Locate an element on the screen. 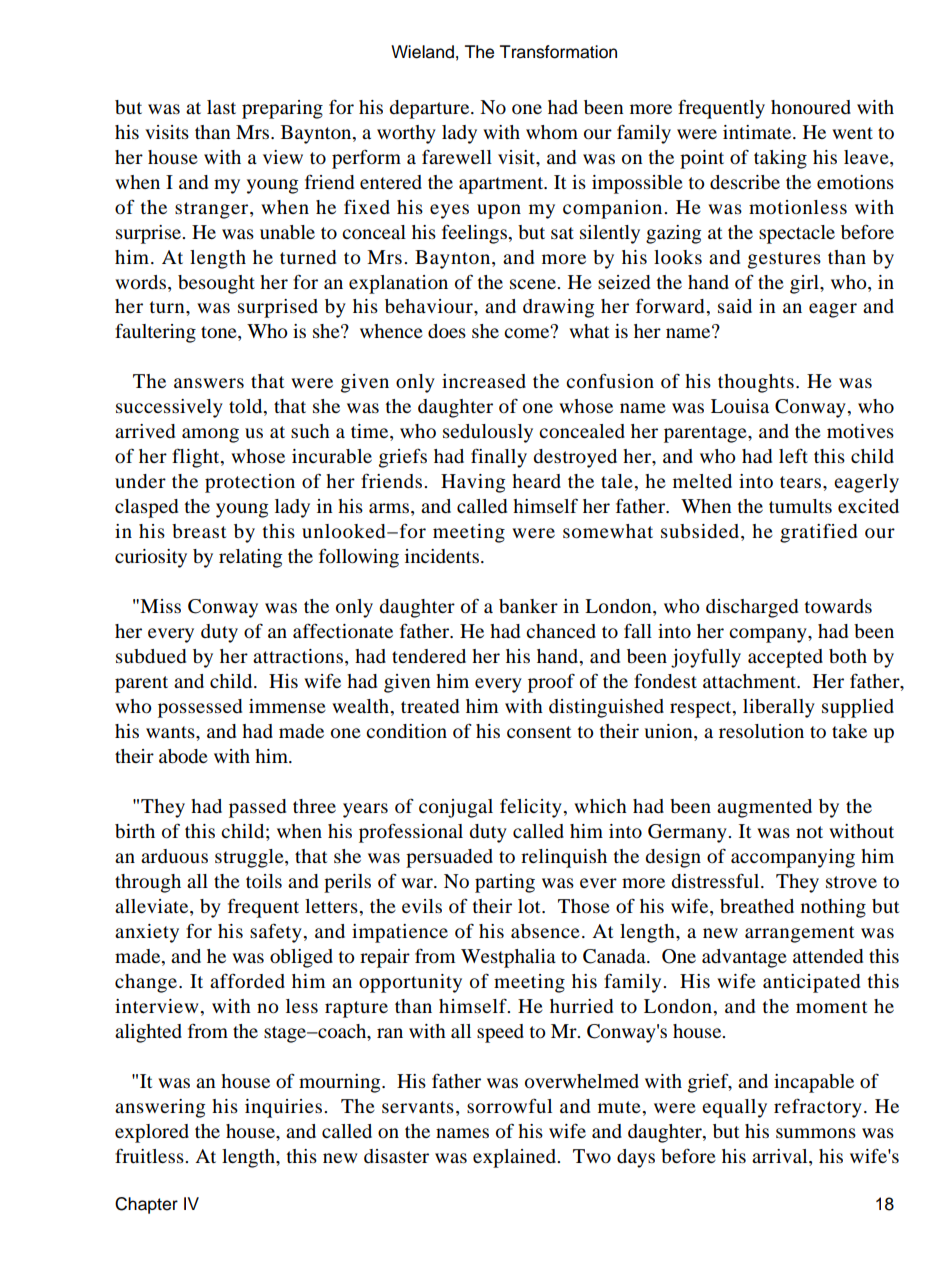 Image resolution: width=952 pixels, height=1268 pixels. left is located at coordinates (793, 455).
